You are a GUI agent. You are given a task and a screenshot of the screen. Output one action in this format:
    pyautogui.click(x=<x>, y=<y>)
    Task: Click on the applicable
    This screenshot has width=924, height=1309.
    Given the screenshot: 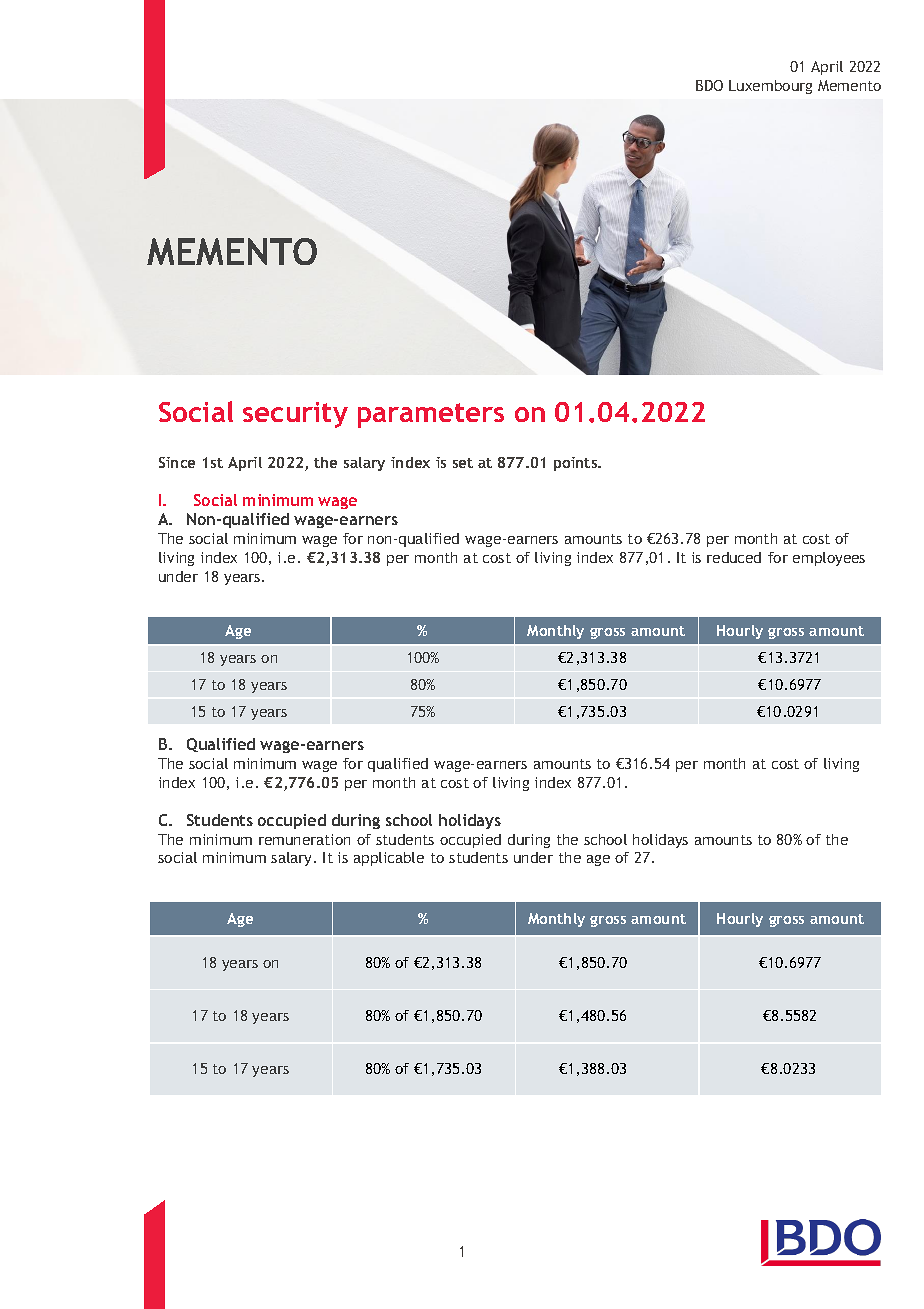 What is the action you would take?
    pyautogui.click(x=389, y=859)
